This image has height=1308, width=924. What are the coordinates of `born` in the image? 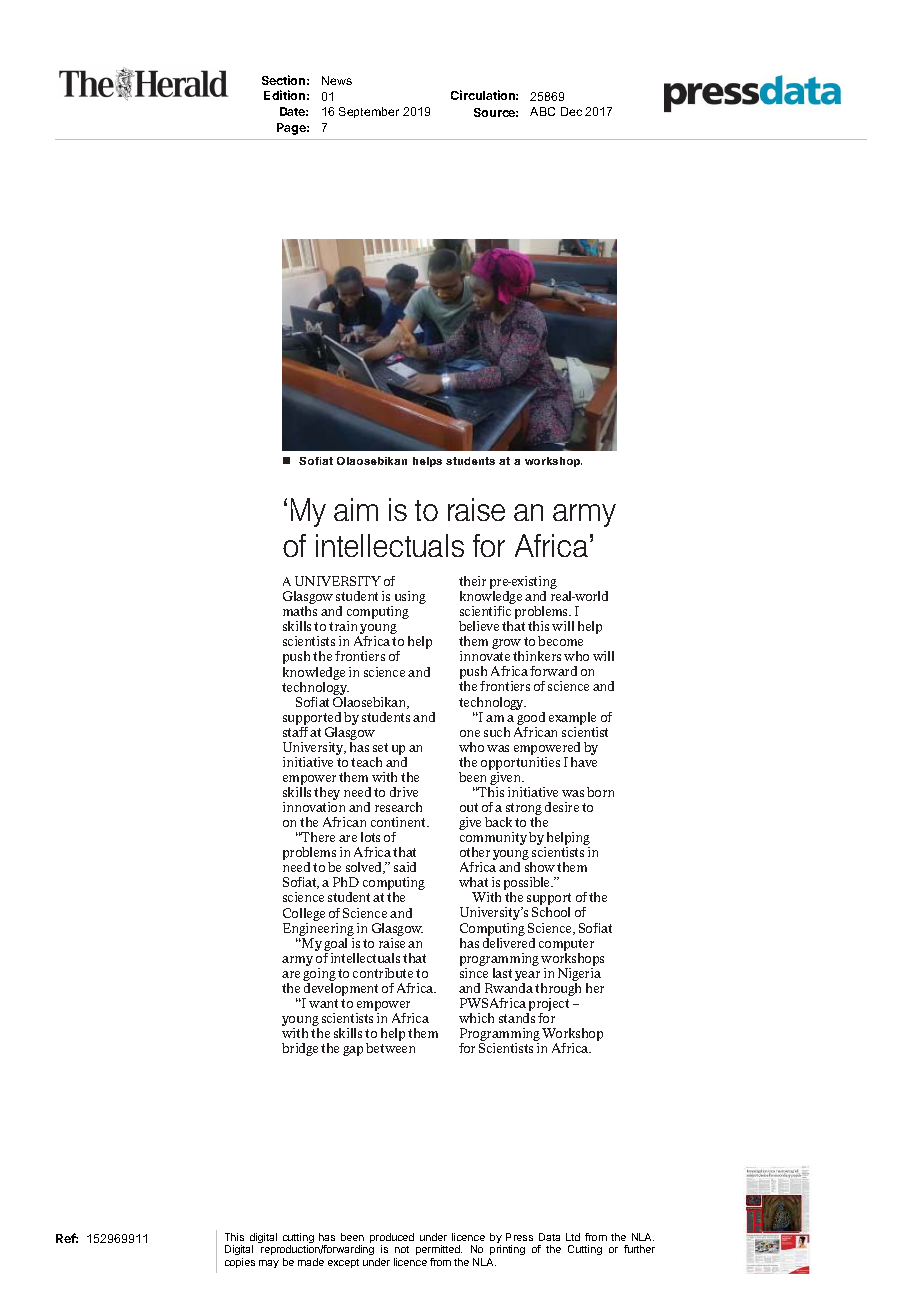 It's located at (600, 792).
